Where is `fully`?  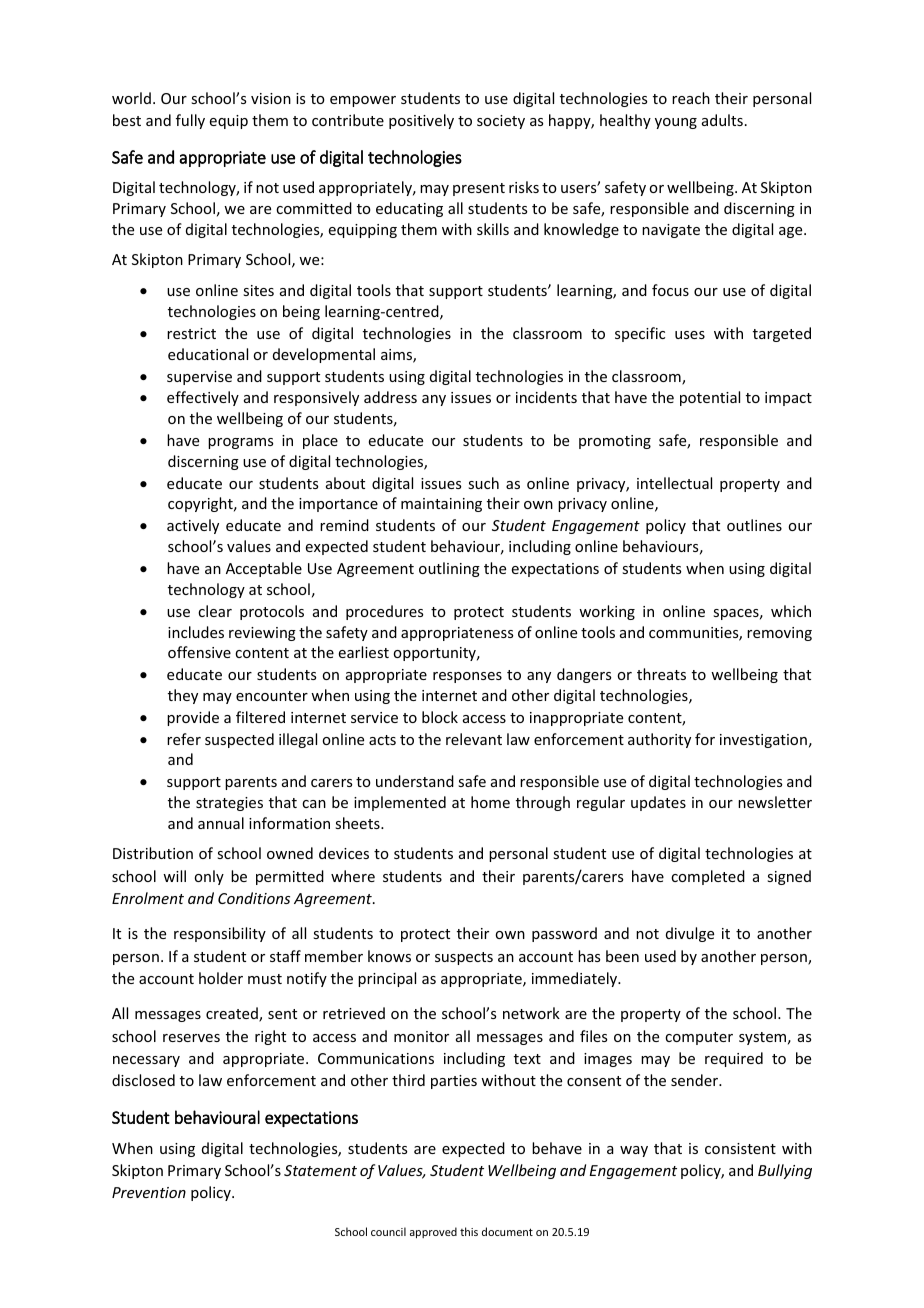 fully is located at coordinates (190, 121).
